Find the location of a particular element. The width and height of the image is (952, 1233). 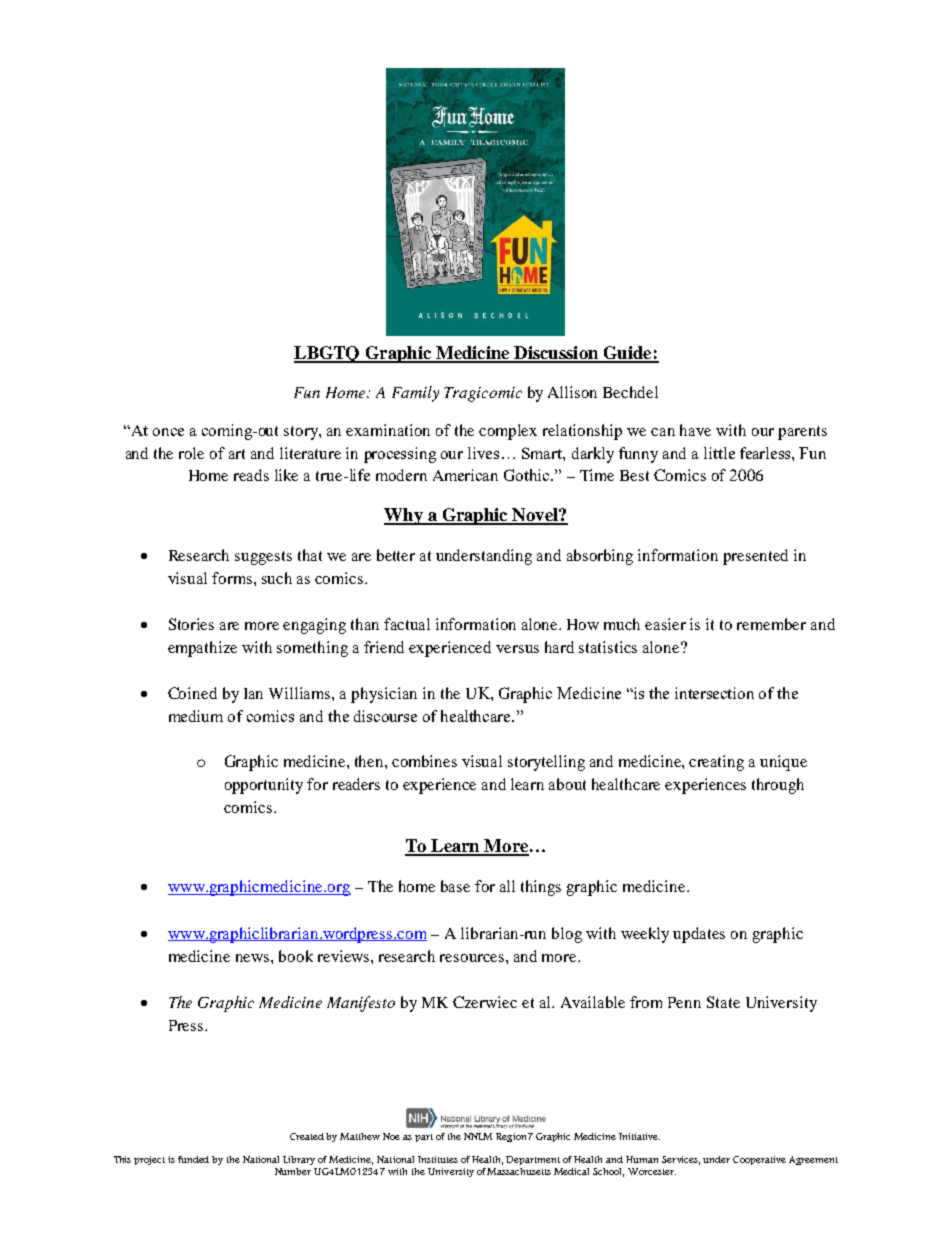

Tragicomic is located at coordinates (483, 394).
